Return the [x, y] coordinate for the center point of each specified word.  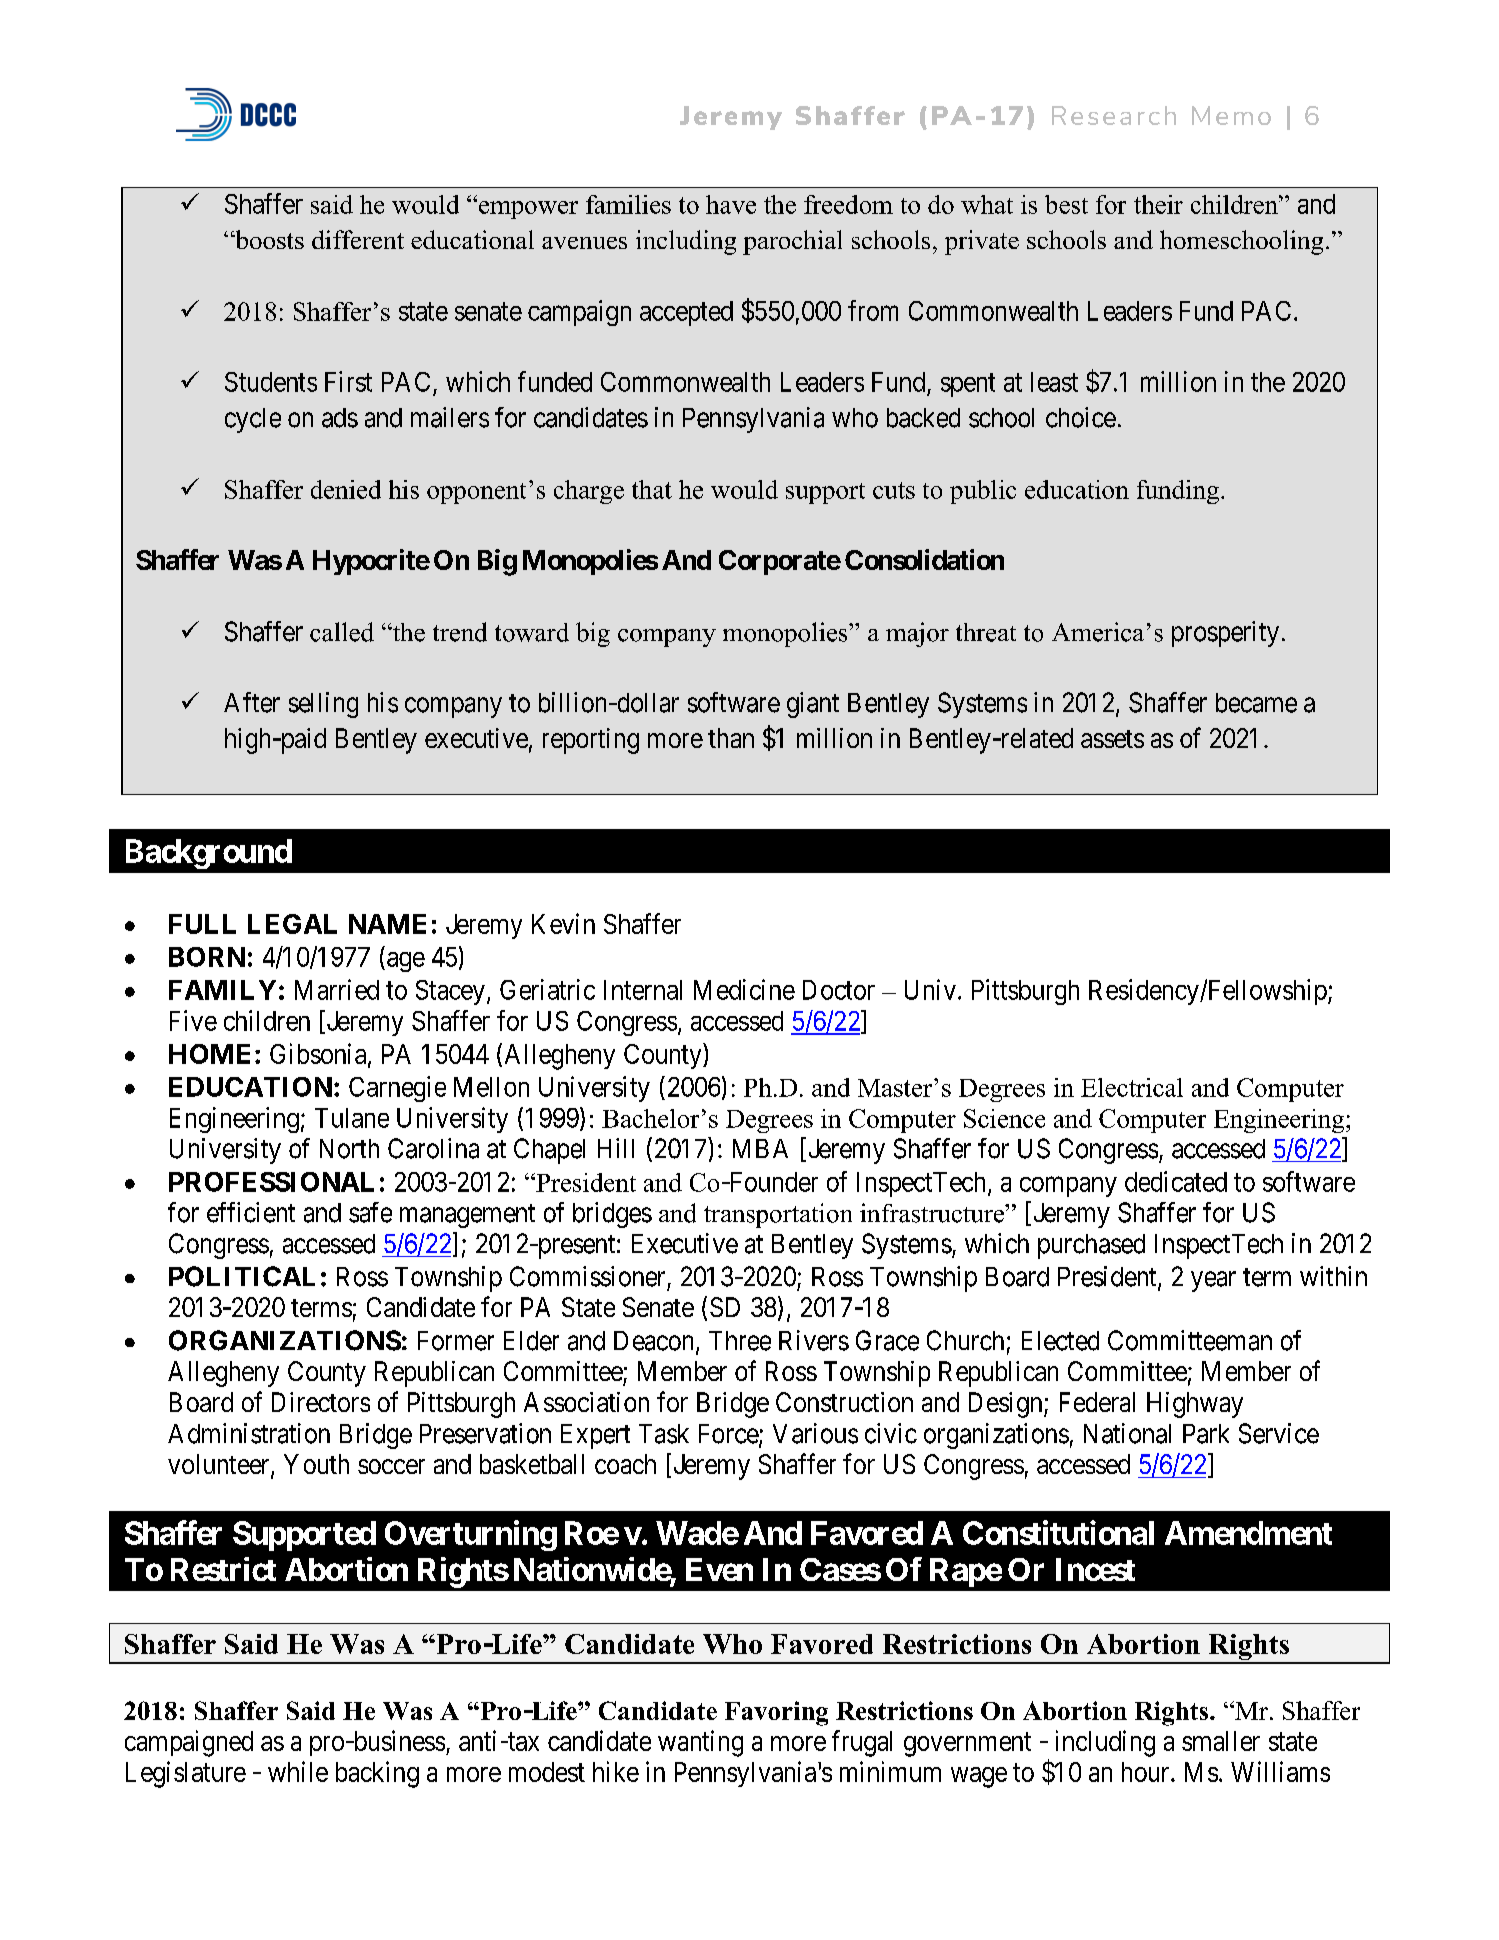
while [298, 1771]
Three [740, 1341]
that [652, 489]
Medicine [744, 989]
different [358, 239]
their [1158, 204]
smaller [1221, 1741]
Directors [321, 1402]
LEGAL [292, 924]
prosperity [1225, 634]
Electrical [1132, 1087]
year [1213, 1281]
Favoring [776, 1713]
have [731, 204]
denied [346, 489]
